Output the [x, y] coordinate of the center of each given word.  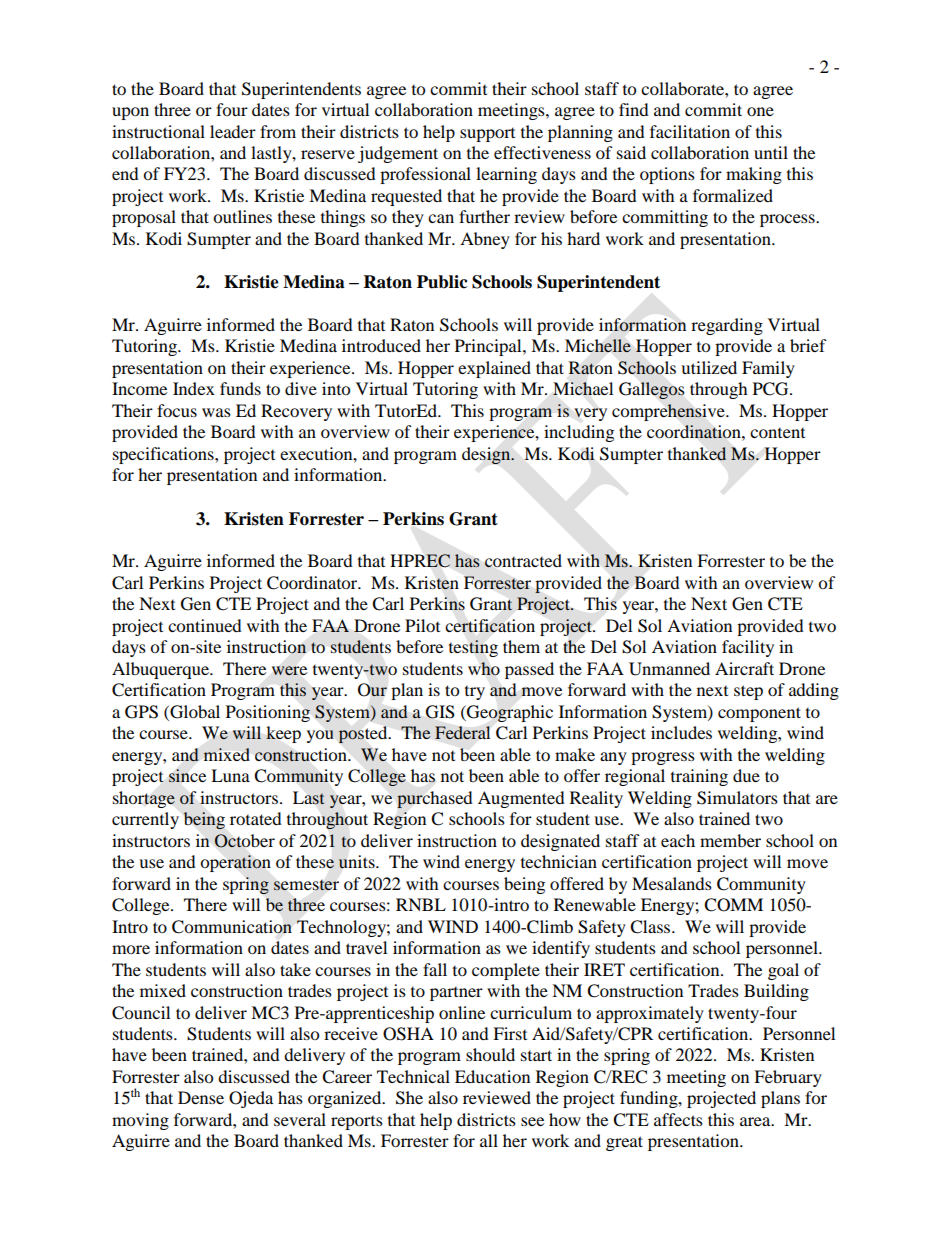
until [771, 152]
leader [233, 131]
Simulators [737, 798]
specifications [164, 455]
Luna [230, 775]
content [777, 433]
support [487, 135]
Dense [201, 1097]
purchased [435, 799]
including [579, 433]
